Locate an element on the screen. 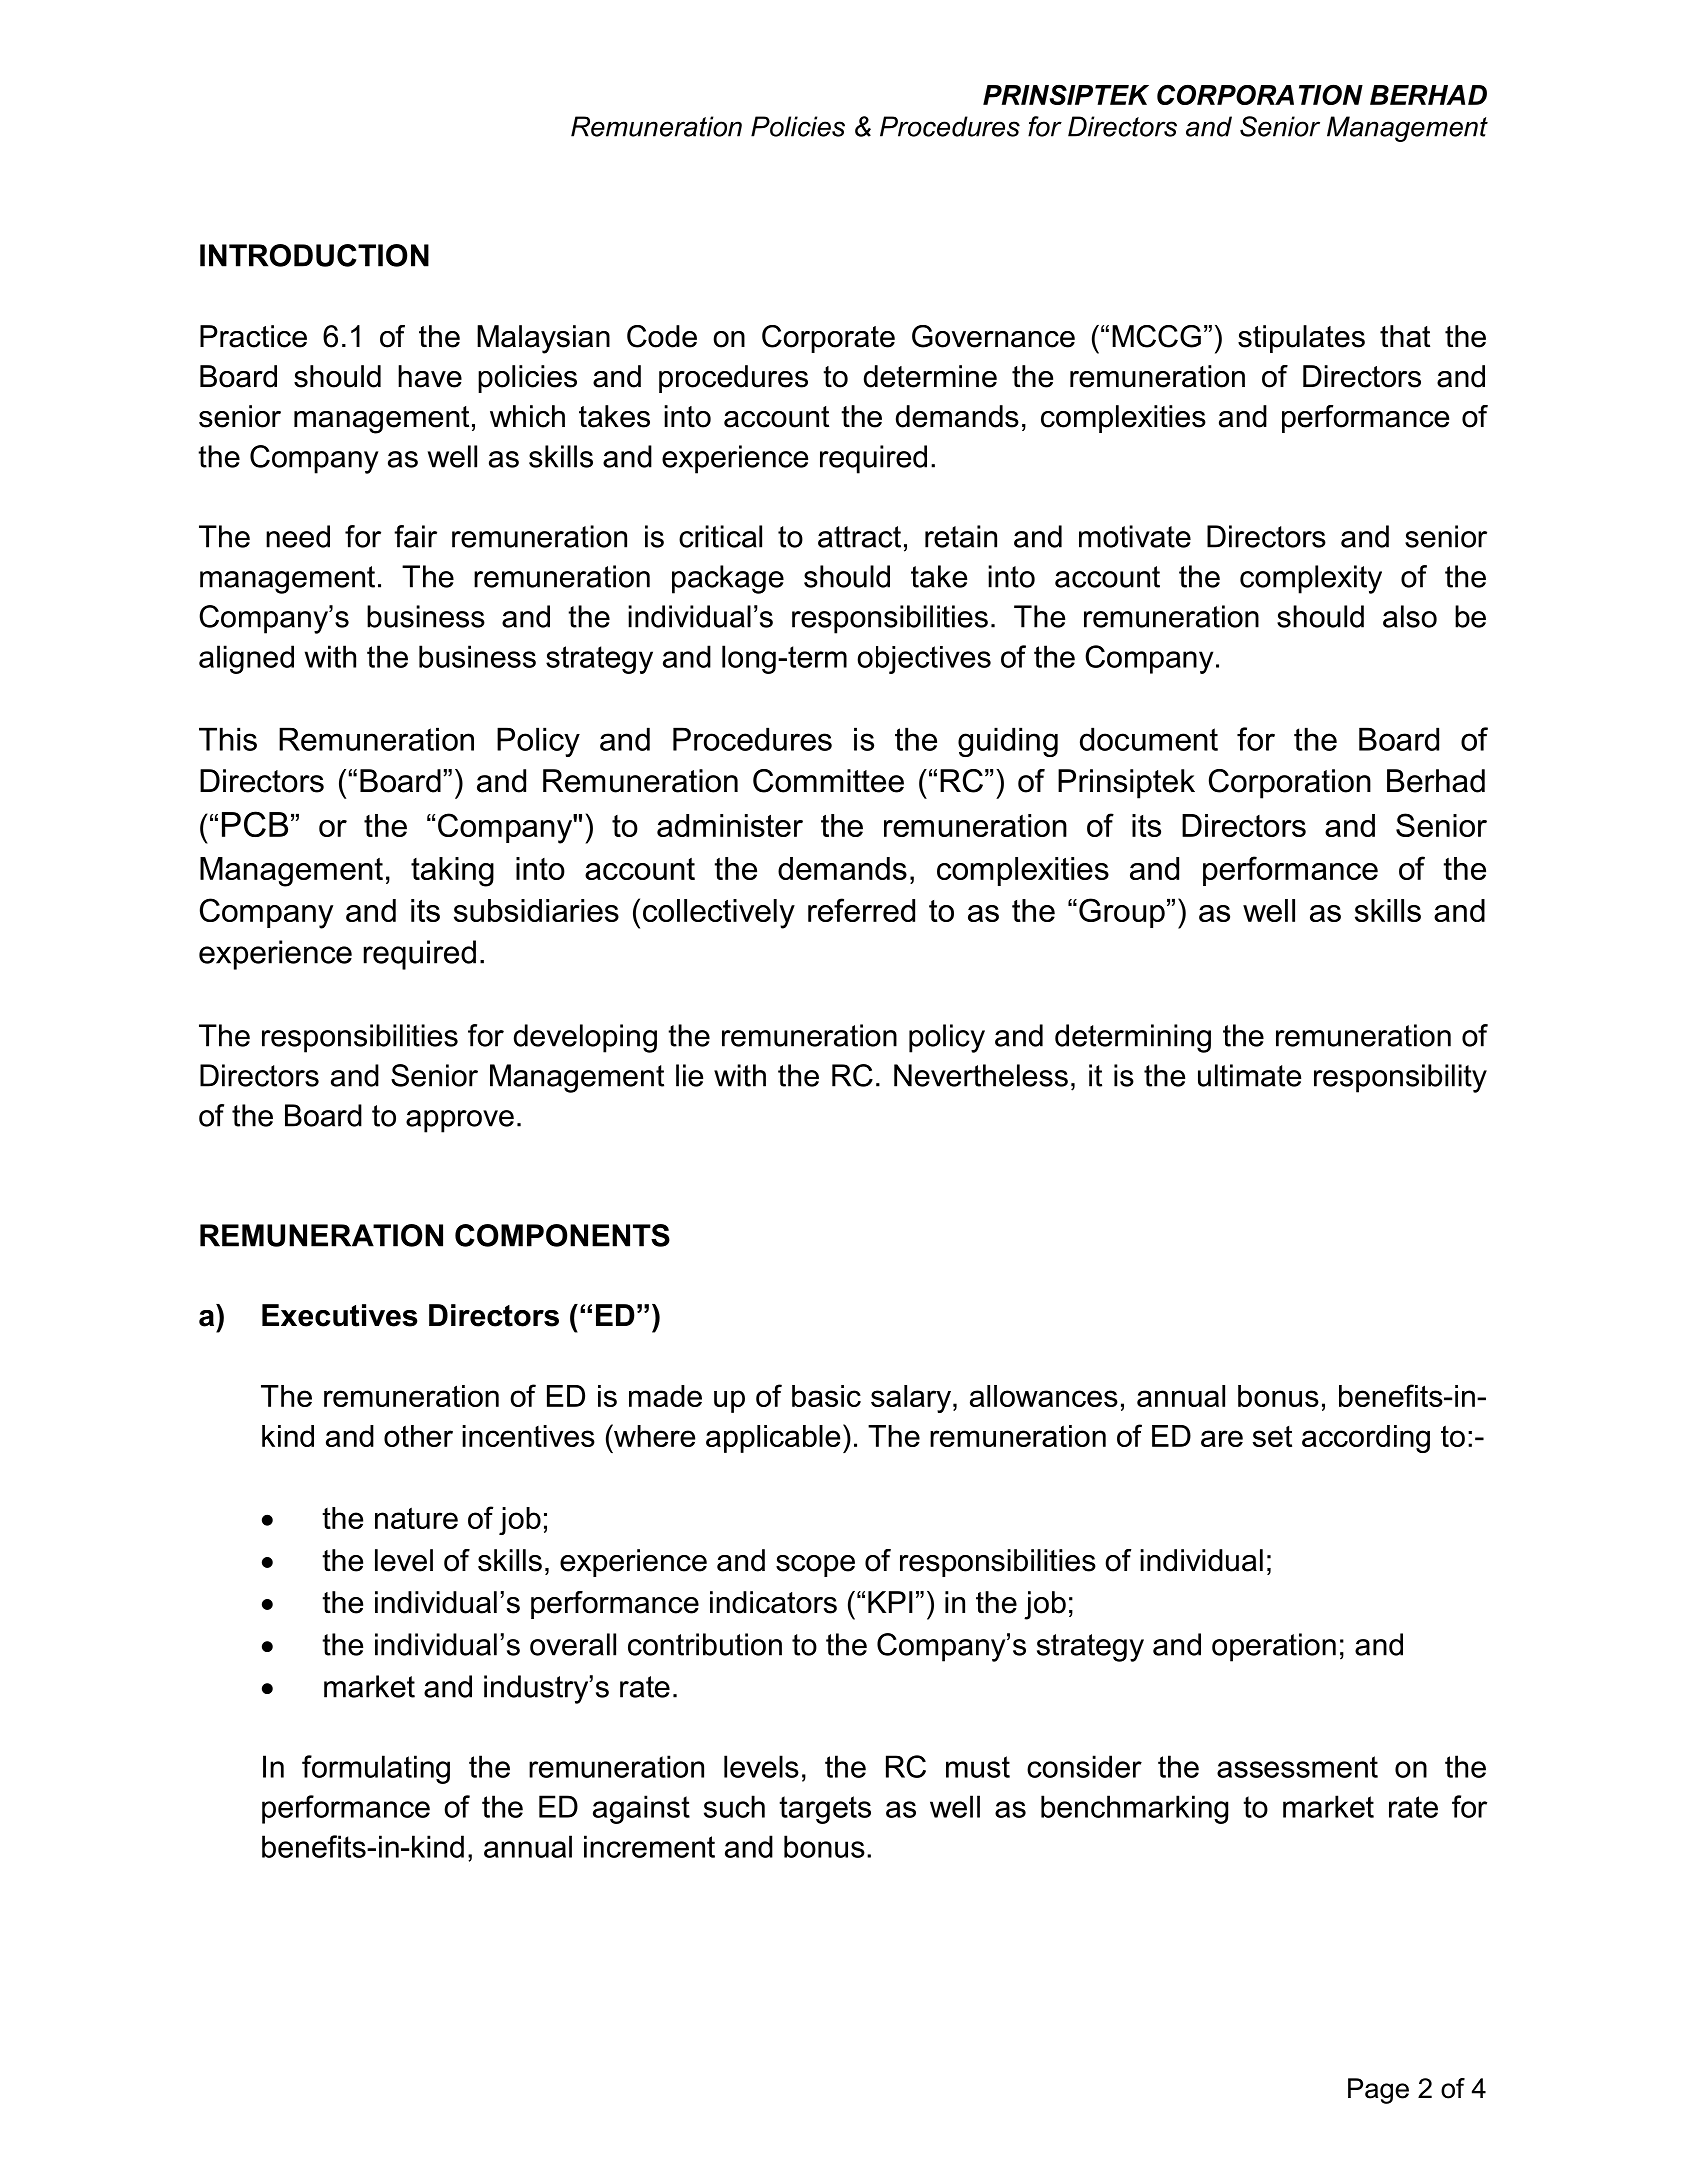 This screenshot has width=1685, height=2181. set is located at coordinates (1272, 1436).
